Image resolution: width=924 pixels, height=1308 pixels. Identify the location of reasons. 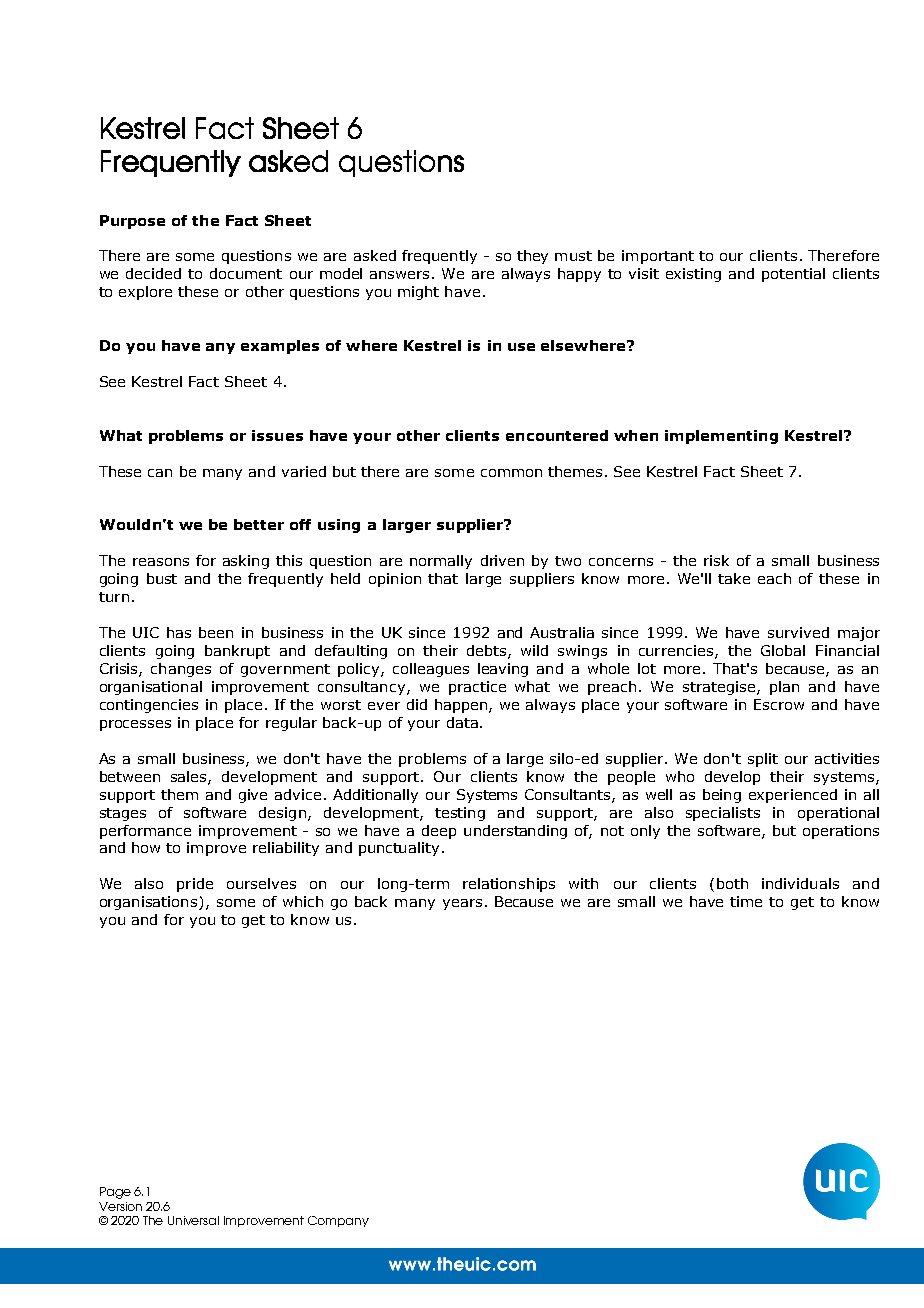
(161, 562).
